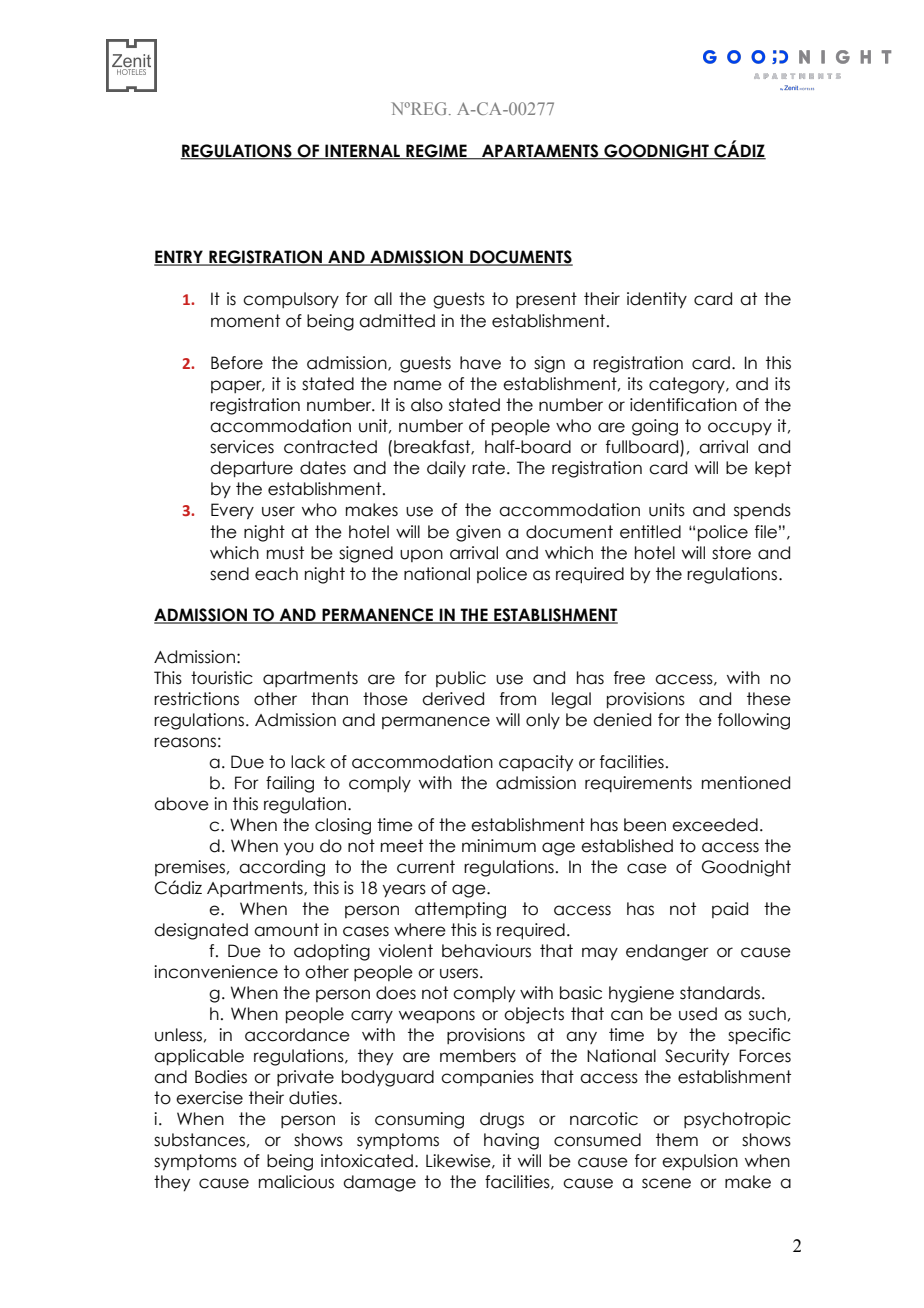  I want to click on restrictions, so click(196, 699).
